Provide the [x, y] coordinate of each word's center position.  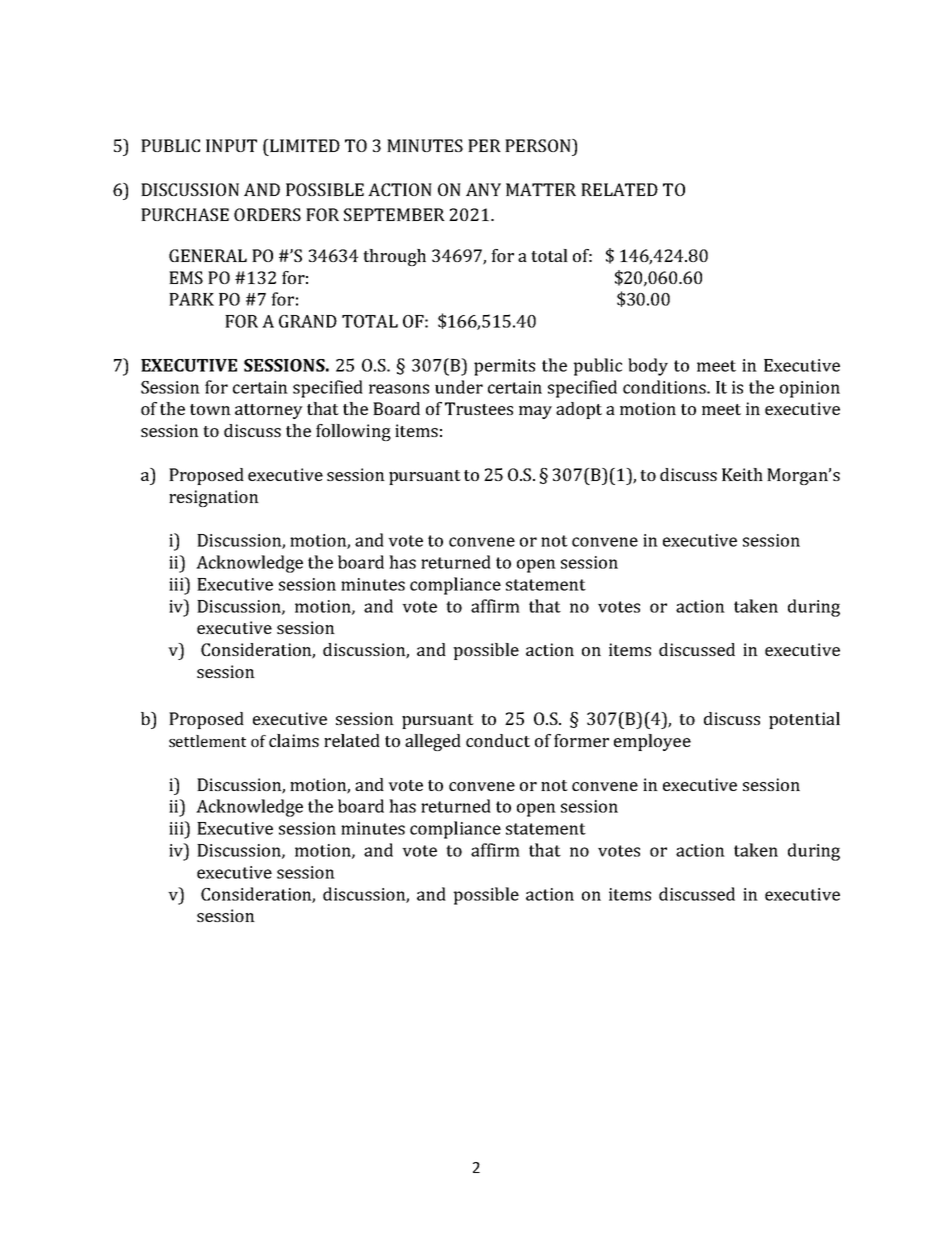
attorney [269, 411]
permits [504, 367]
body [648, 367]
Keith [742, 474]
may [535, 412]
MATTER [541, 189]
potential [804, 720]
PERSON [539, 145]
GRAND [308, 321]
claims [294, 740]
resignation [214, 498]
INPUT [231, 145]
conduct [498, 740]
